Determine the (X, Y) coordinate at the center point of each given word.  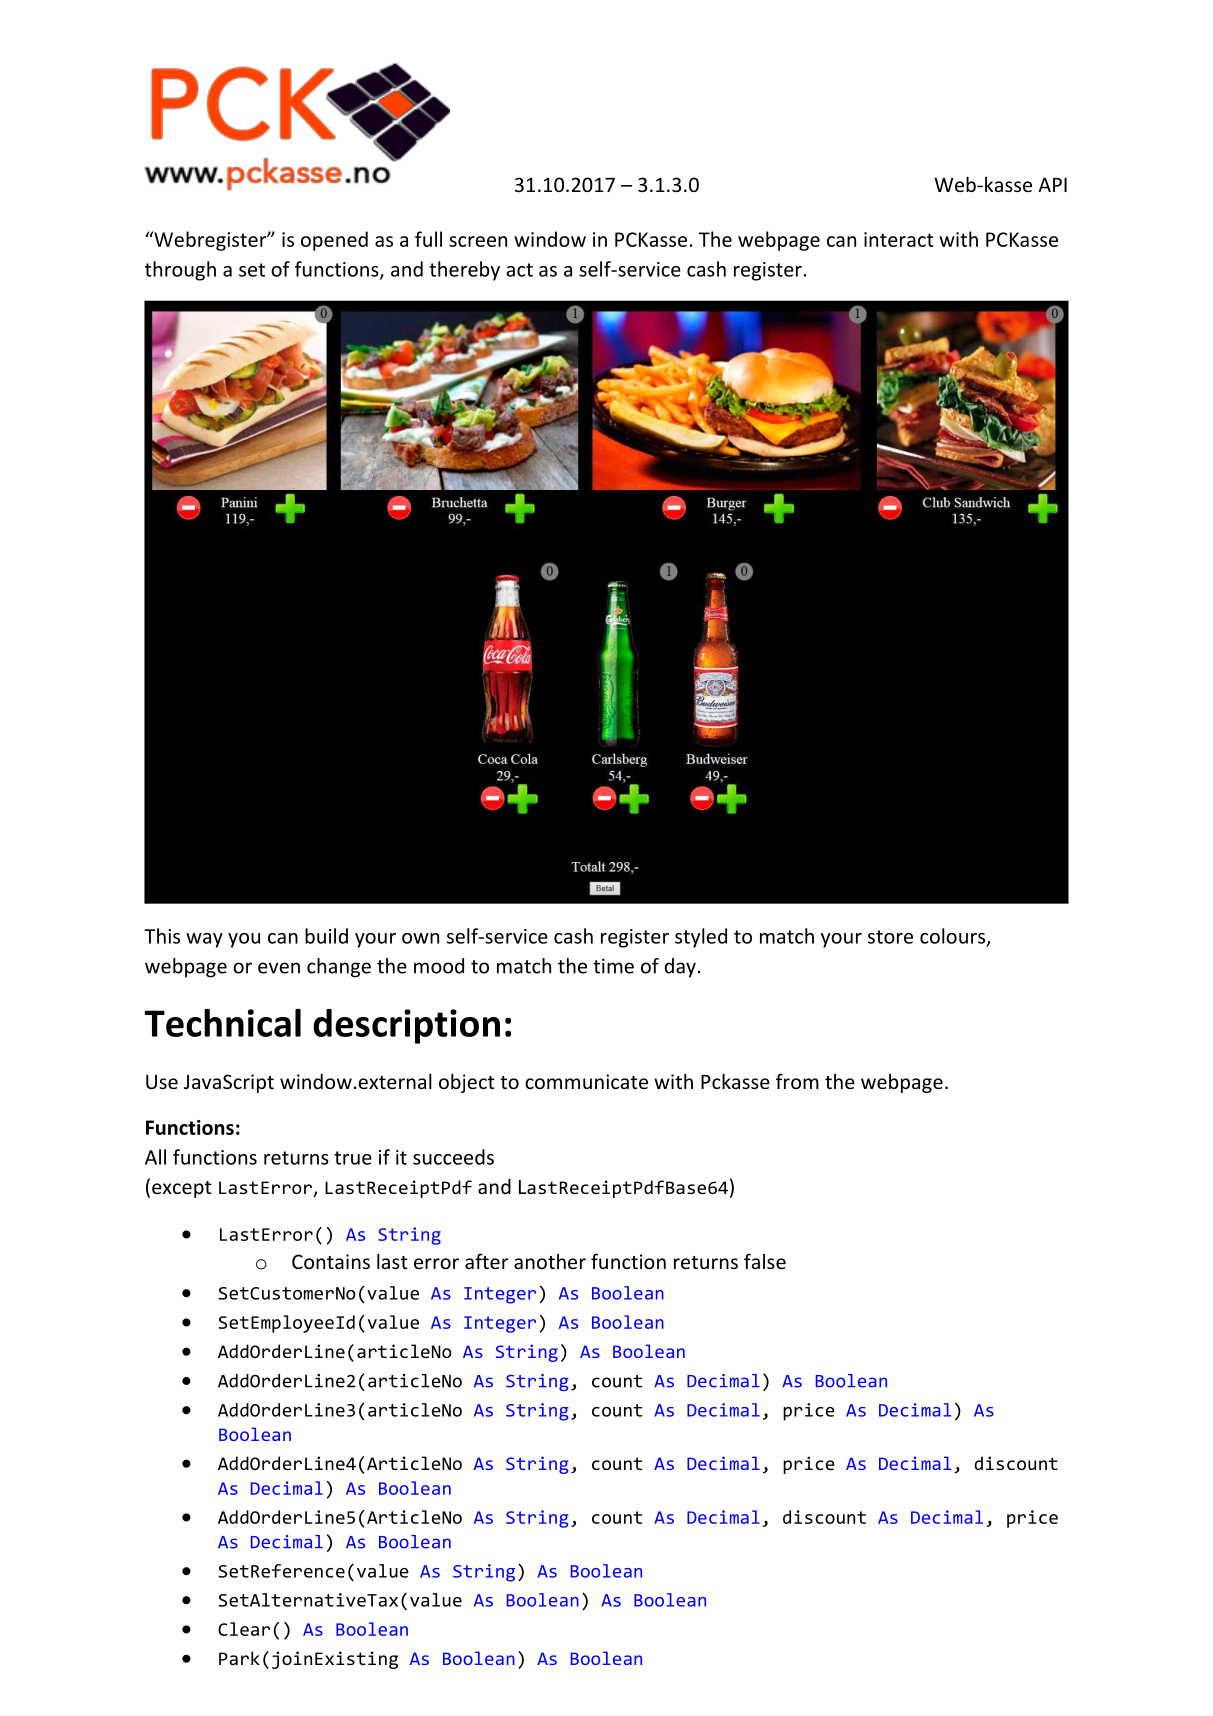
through (180, 271)
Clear (244, 1629)
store (890, 937)
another (550, 1261)
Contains (331, 1261)
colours (954, 937)
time (613, 966)
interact (899, 239)
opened (334, 241)
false (765, 1261)
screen (478, 241)
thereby (464, 271)
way (204, 940)
